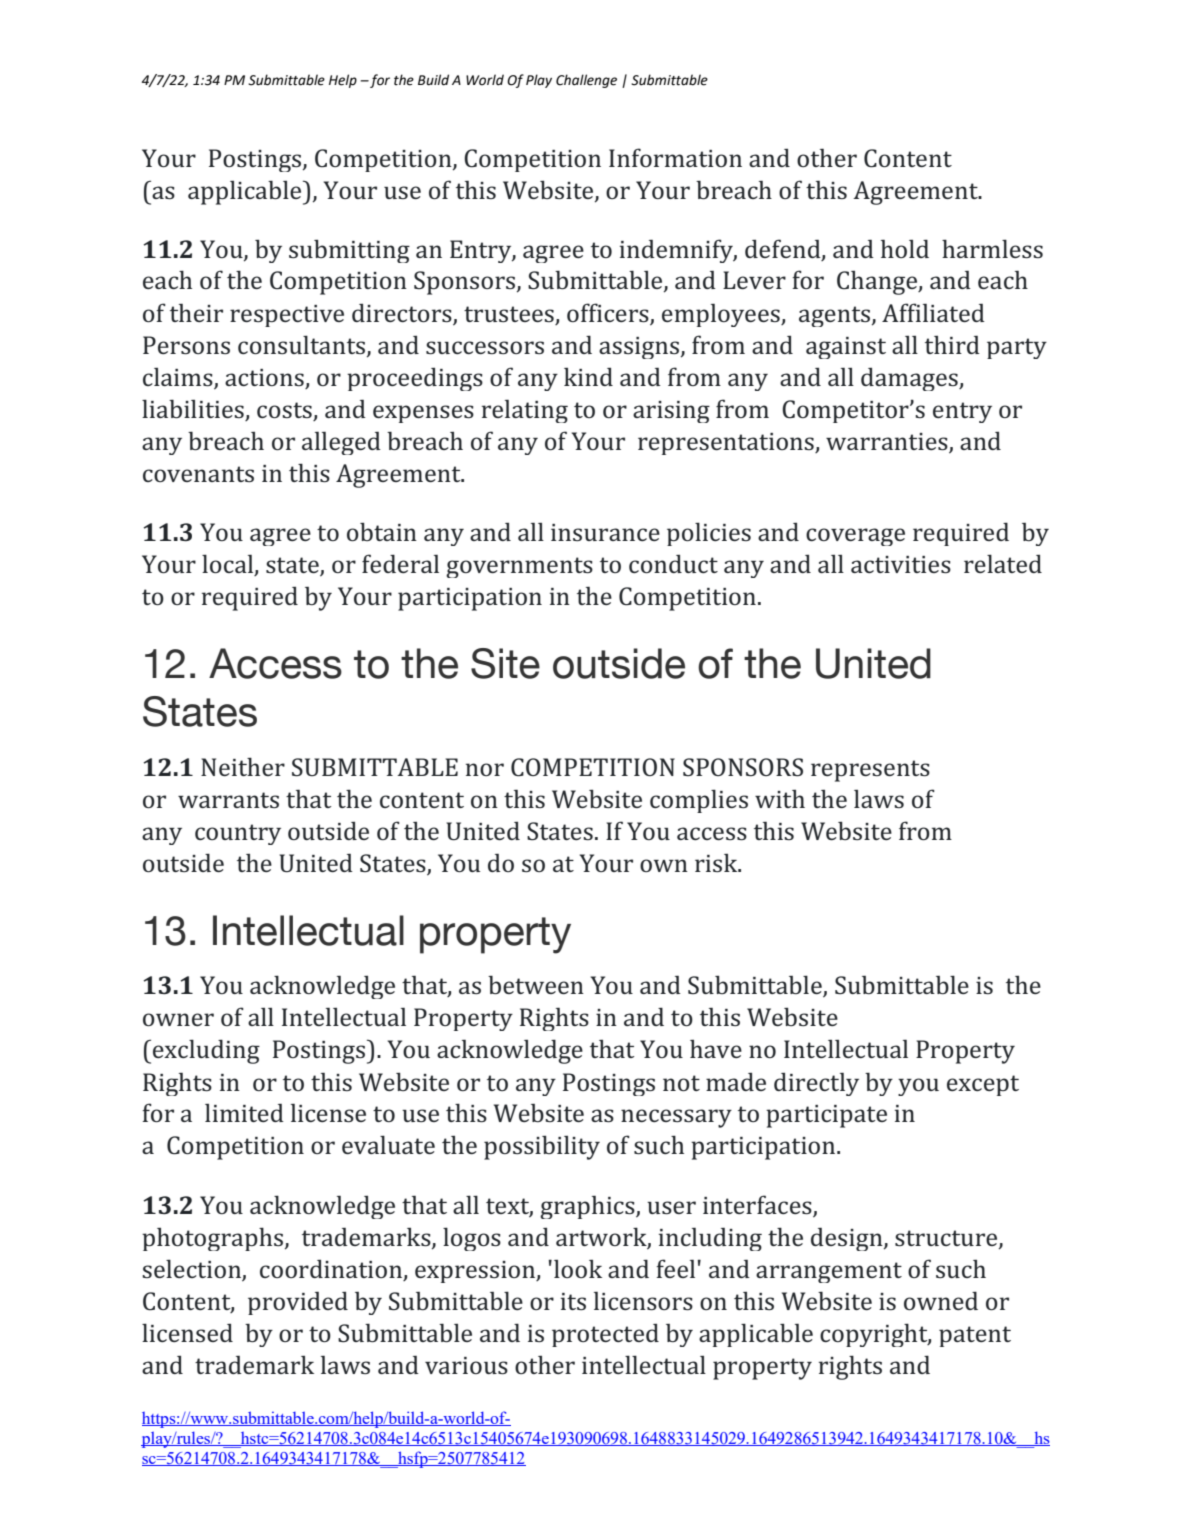  What do you see at coordinates (905, 248) in the page?
I see `hold` at bounding box center [905, 248].
